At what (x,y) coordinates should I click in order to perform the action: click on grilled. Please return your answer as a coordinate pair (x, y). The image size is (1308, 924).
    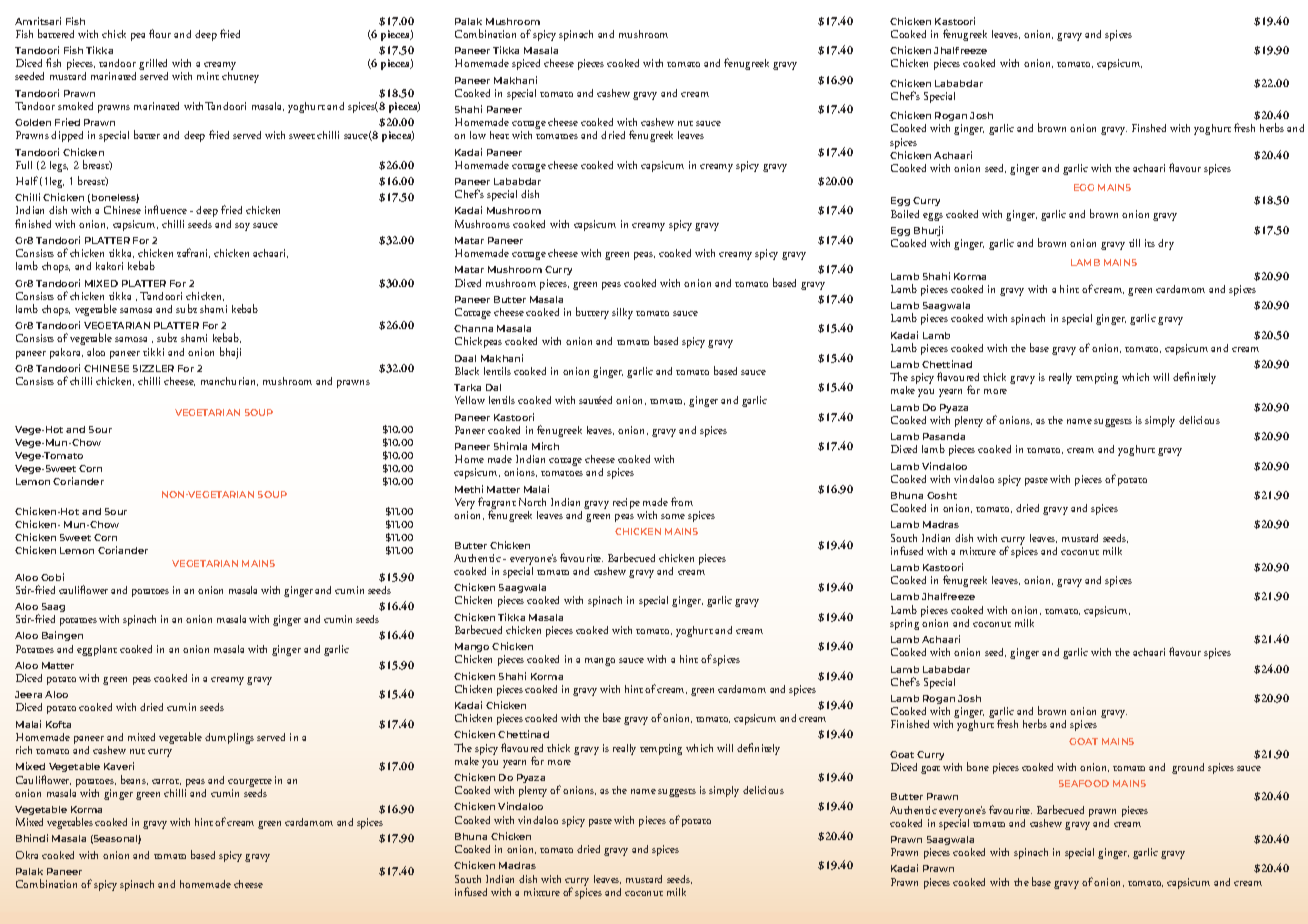
    Looking at the image, I should click on (153, 66).
